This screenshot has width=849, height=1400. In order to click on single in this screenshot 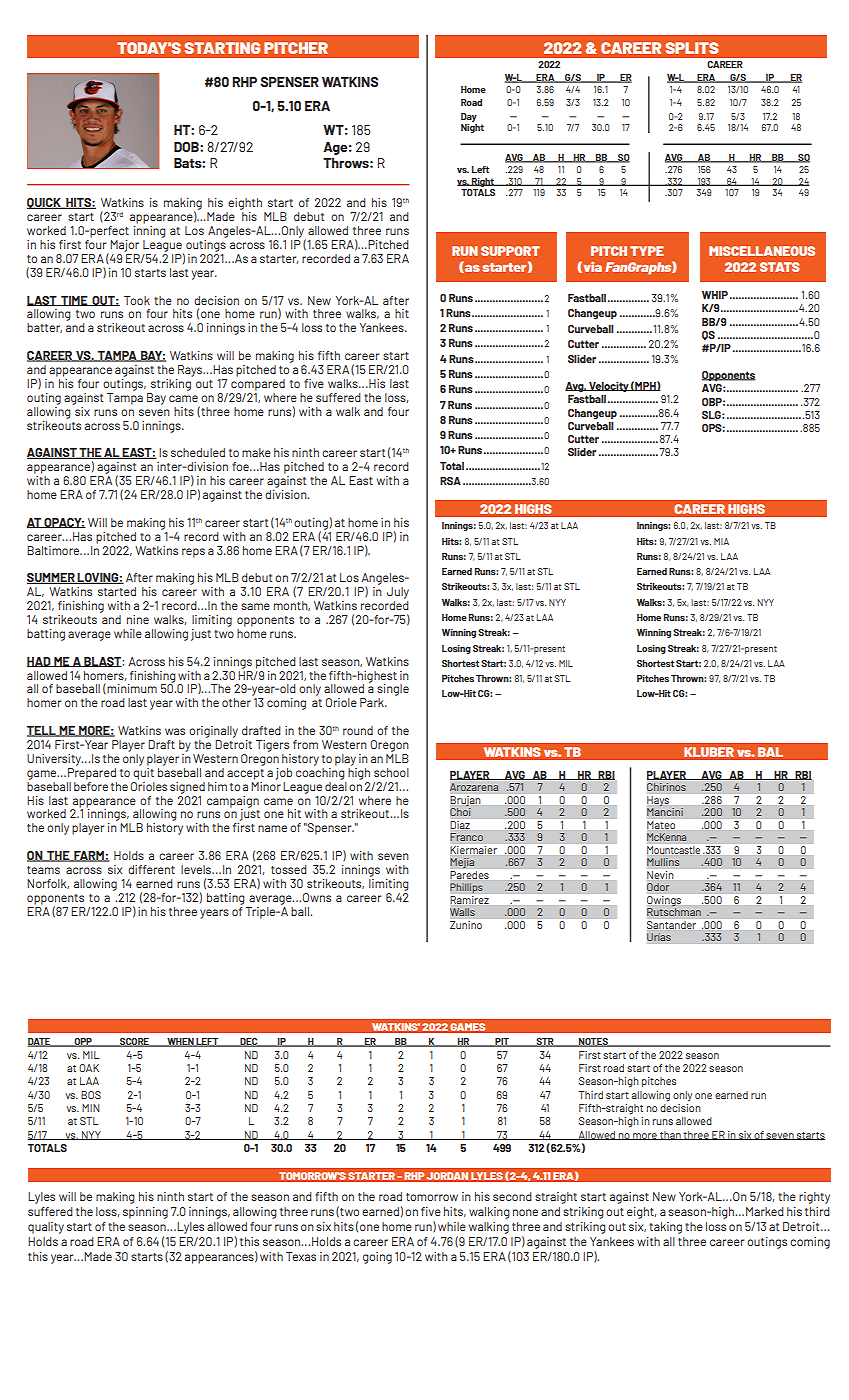, I will do `click(393, 690)`.
